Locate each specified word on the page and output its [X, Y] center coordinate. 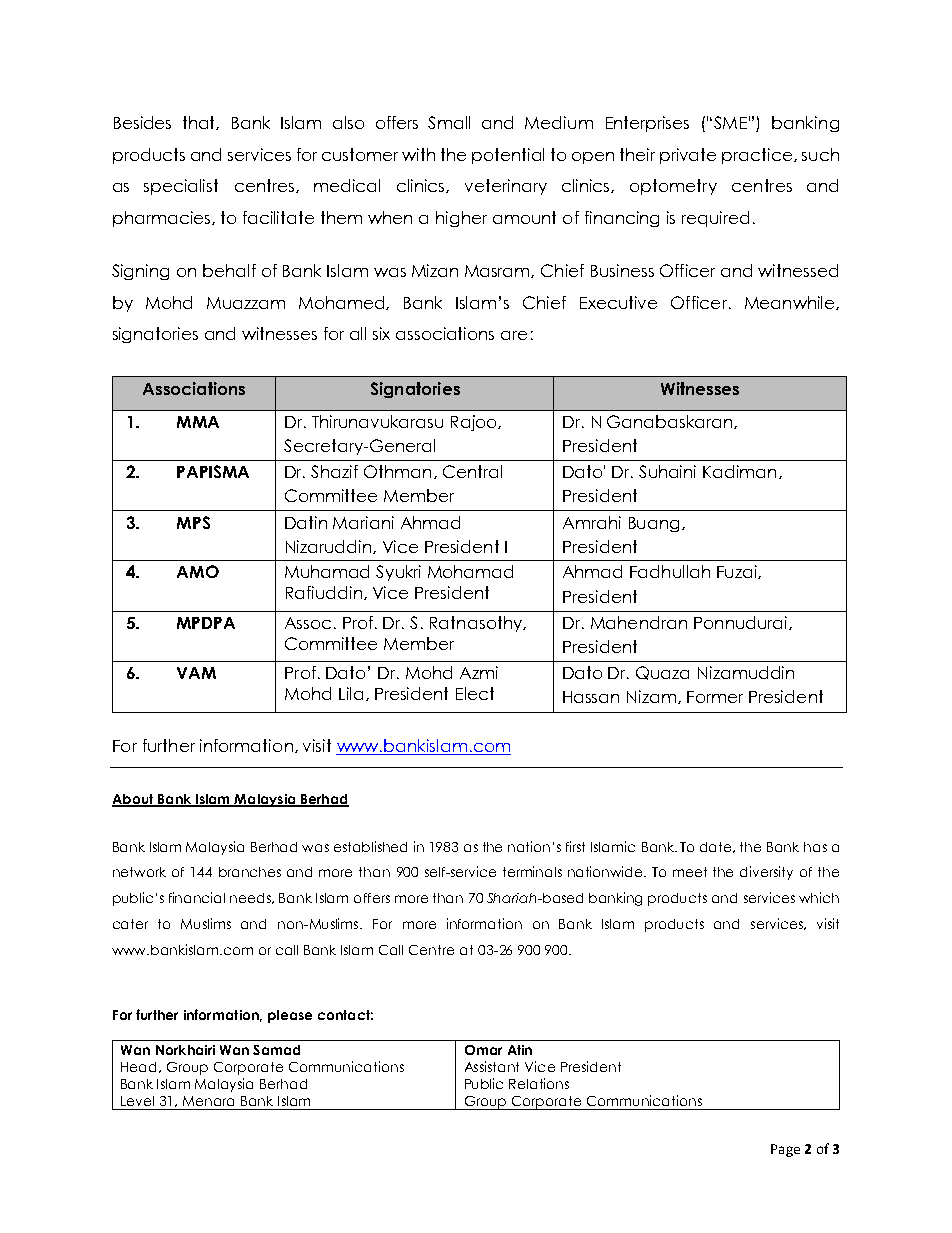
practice [757, 156]
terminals [532, 871]
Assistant [492, 1066]
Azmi [479, 672]
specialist [181, 187]
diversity [766, 873]
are [514, 335]
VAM [196, 673]
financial [197, 897]
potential [508, 156]
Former [715, 697]
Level [137, 1101]
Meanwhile [791, 303]
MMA [198, 422]
